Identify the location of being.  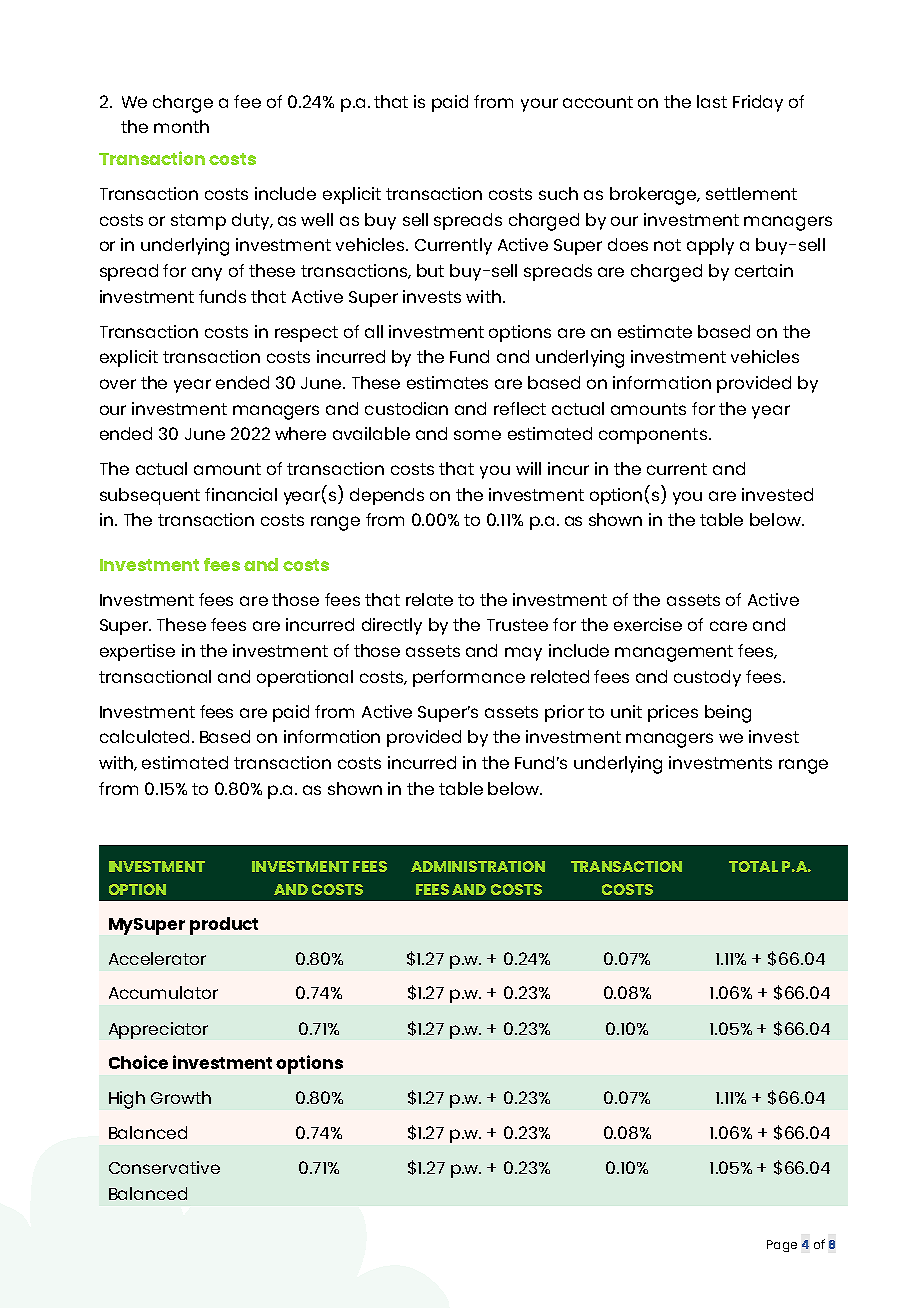
(728, 714).
